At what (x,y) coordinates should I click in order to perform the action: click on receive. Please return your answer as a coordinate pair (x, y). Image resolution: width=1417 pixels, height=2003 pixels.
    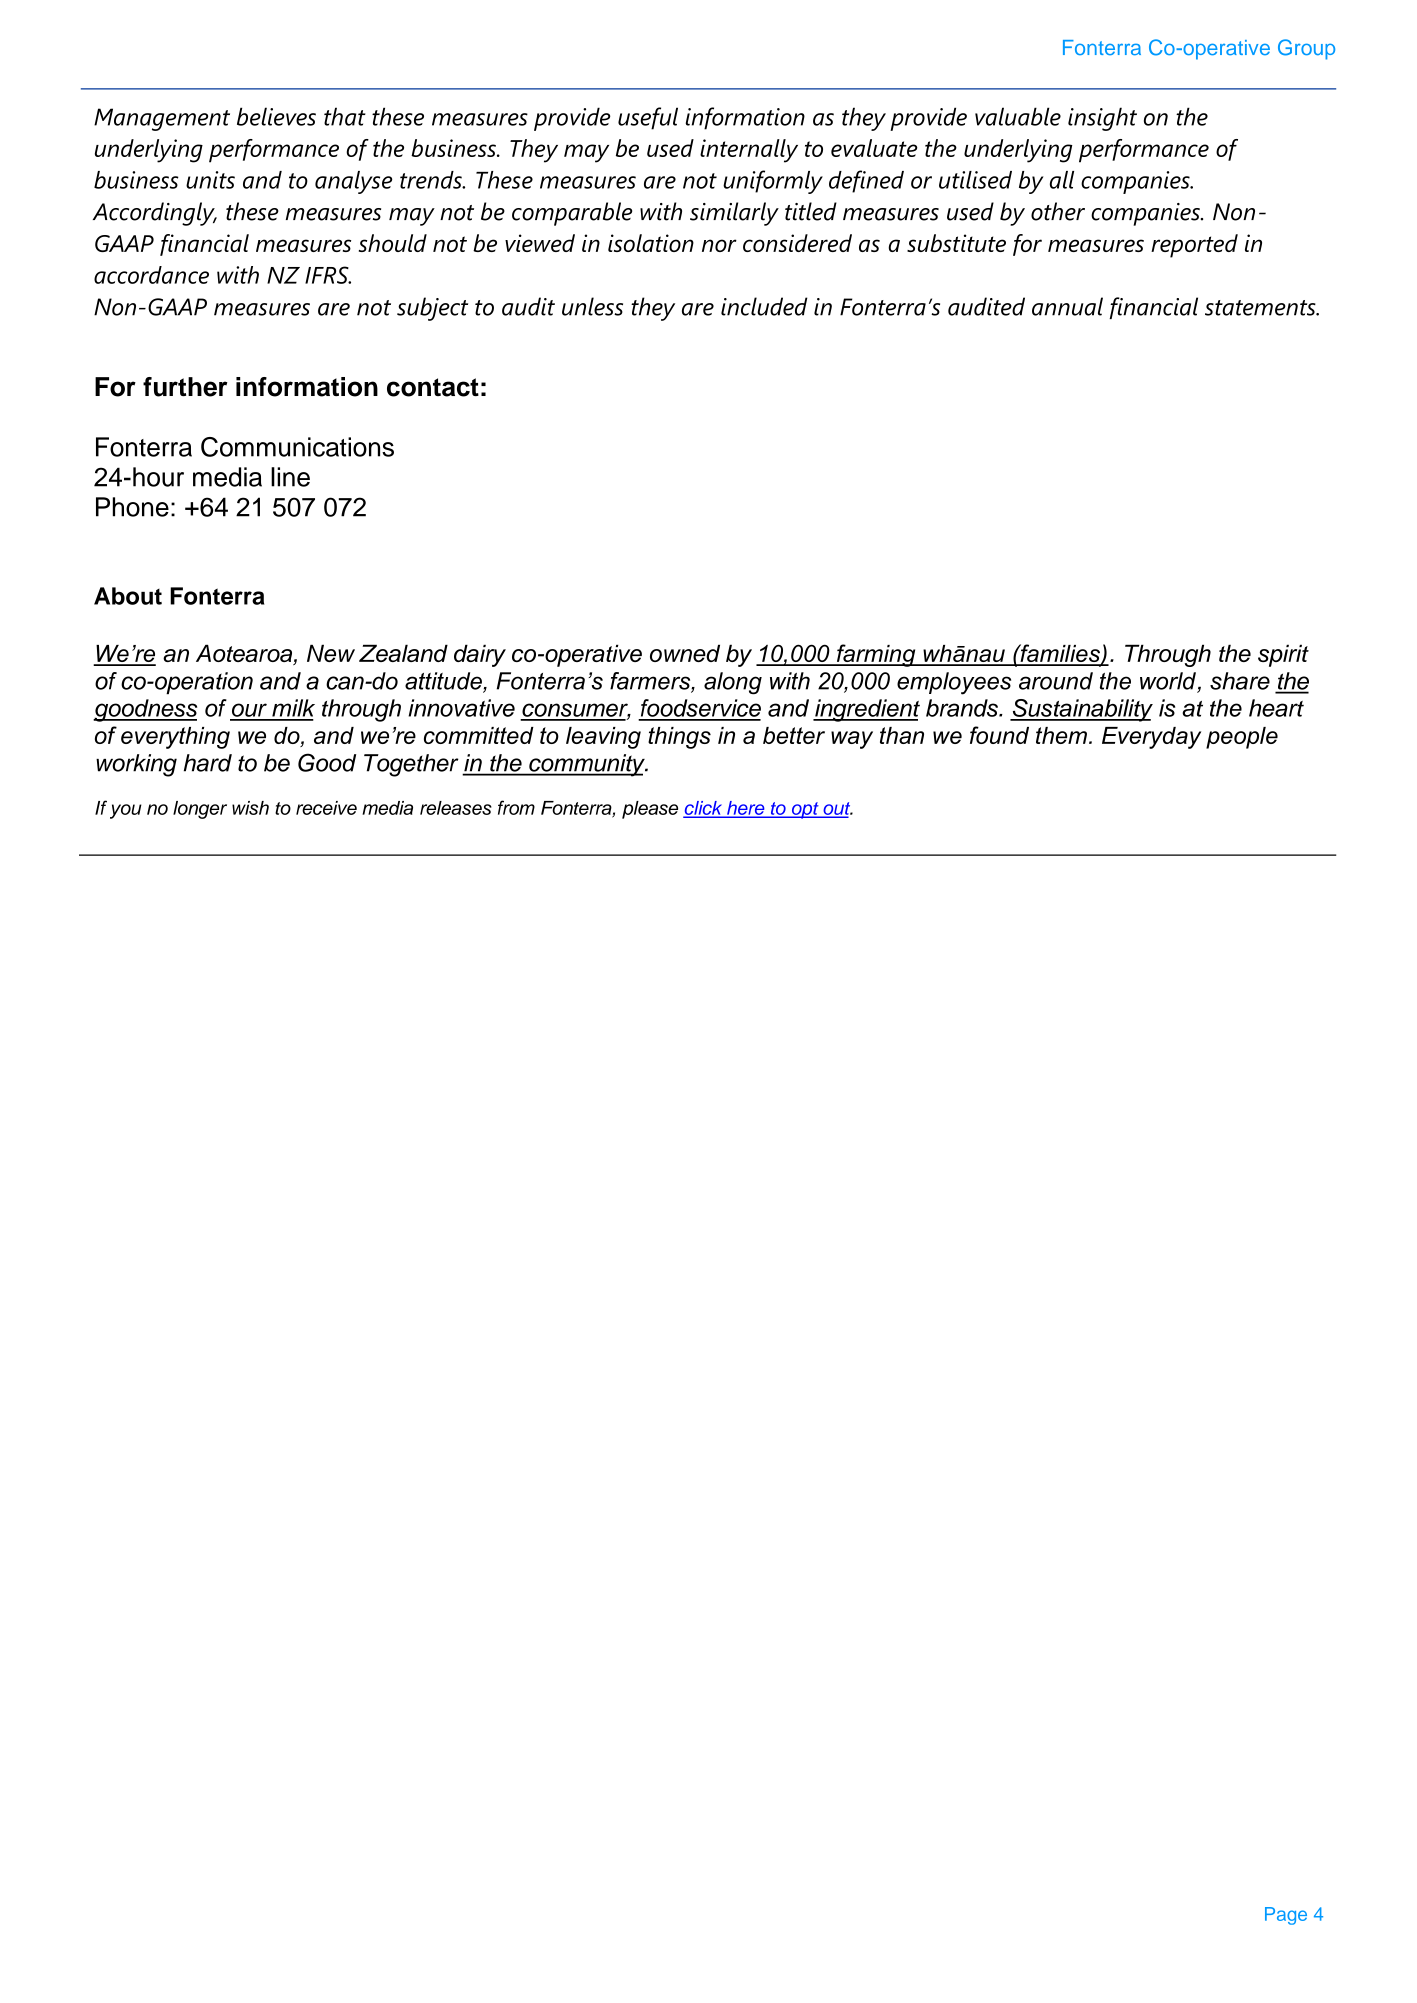
    Looking at the image, I should click on (326, 808).
